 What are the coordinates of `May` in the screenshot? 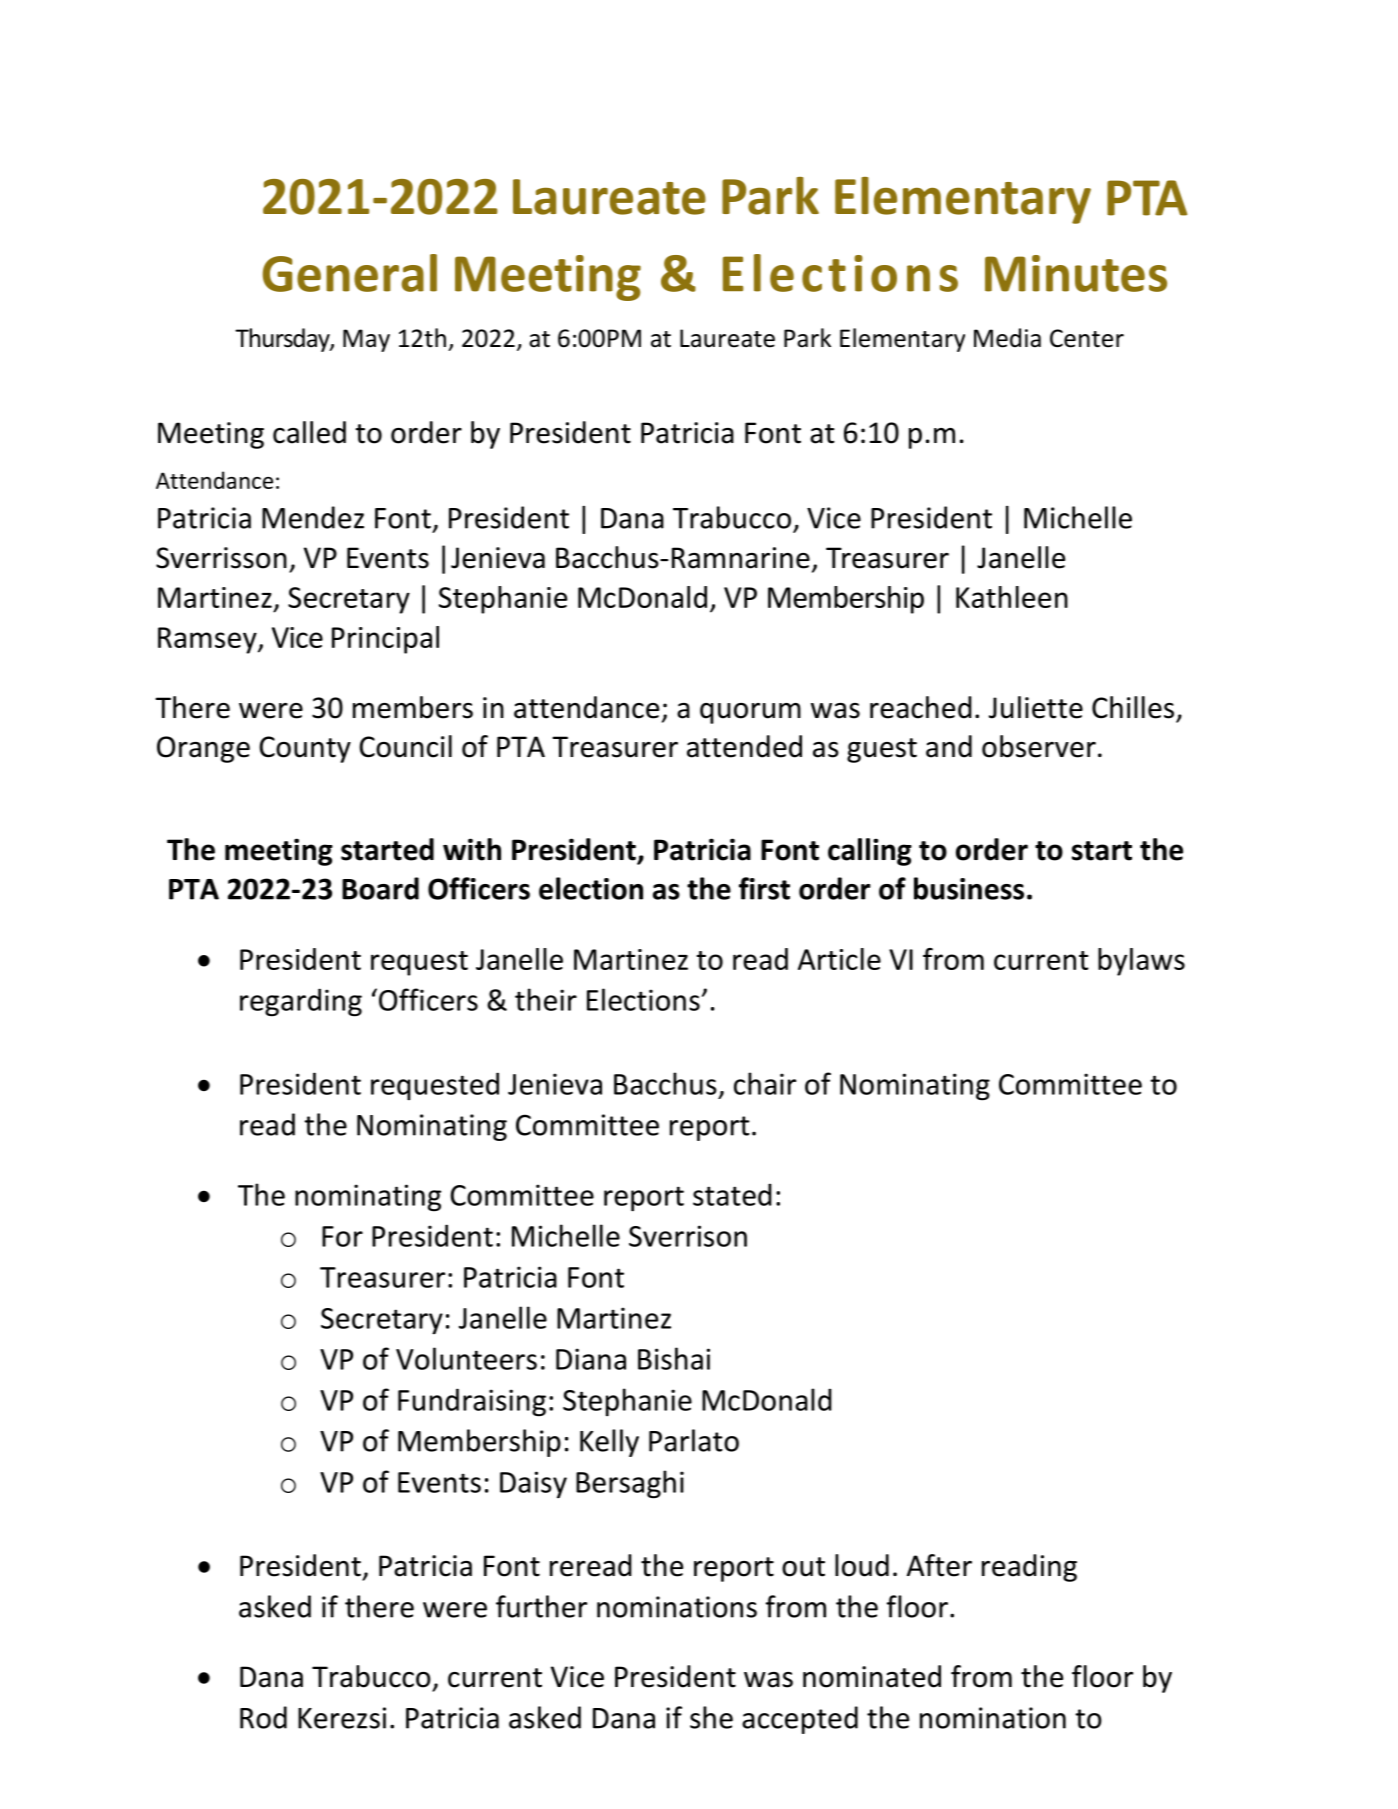 It's located at (366, 340).
